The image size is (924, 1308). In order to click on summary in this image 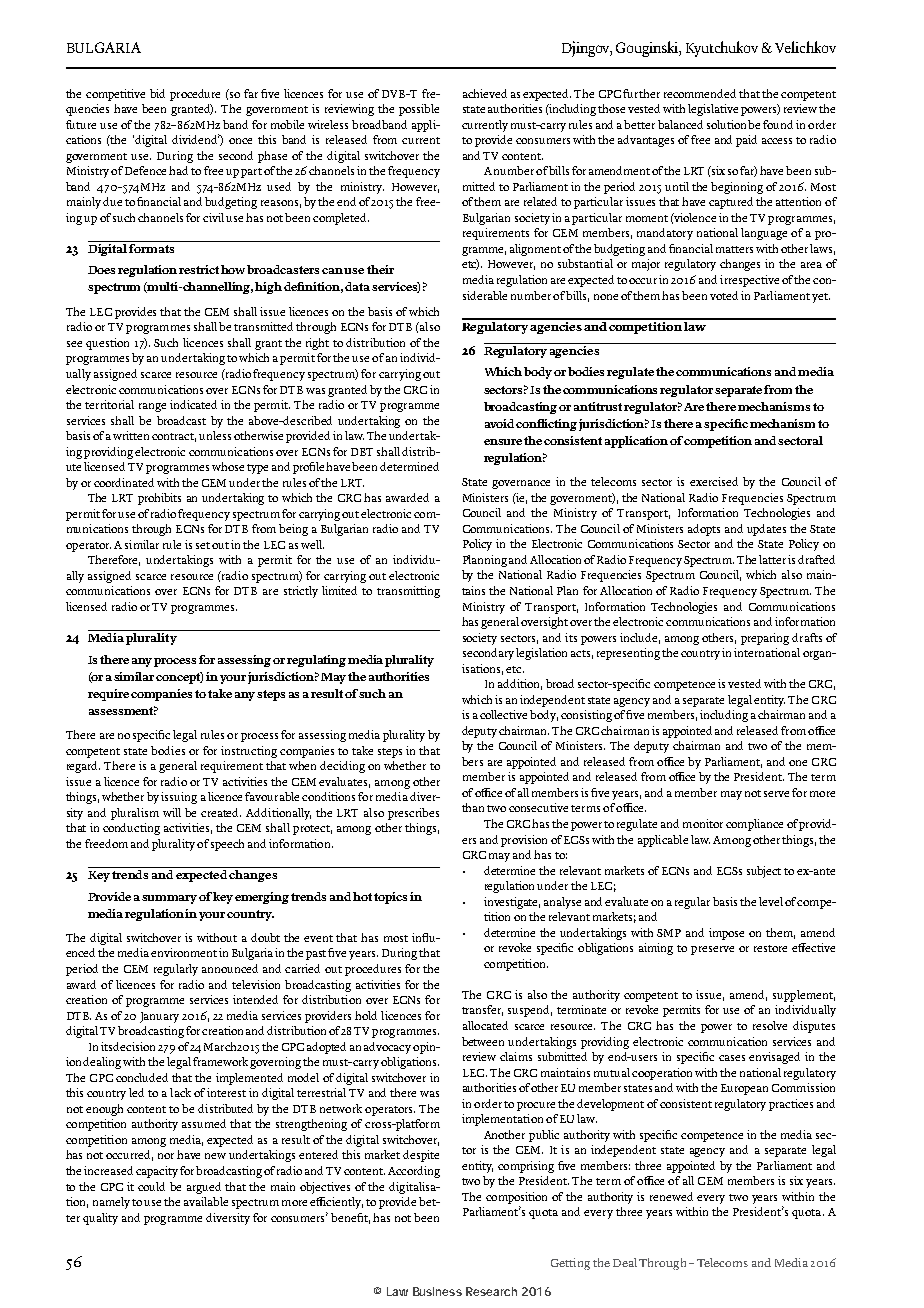, I will do `click(169, 899)`.
